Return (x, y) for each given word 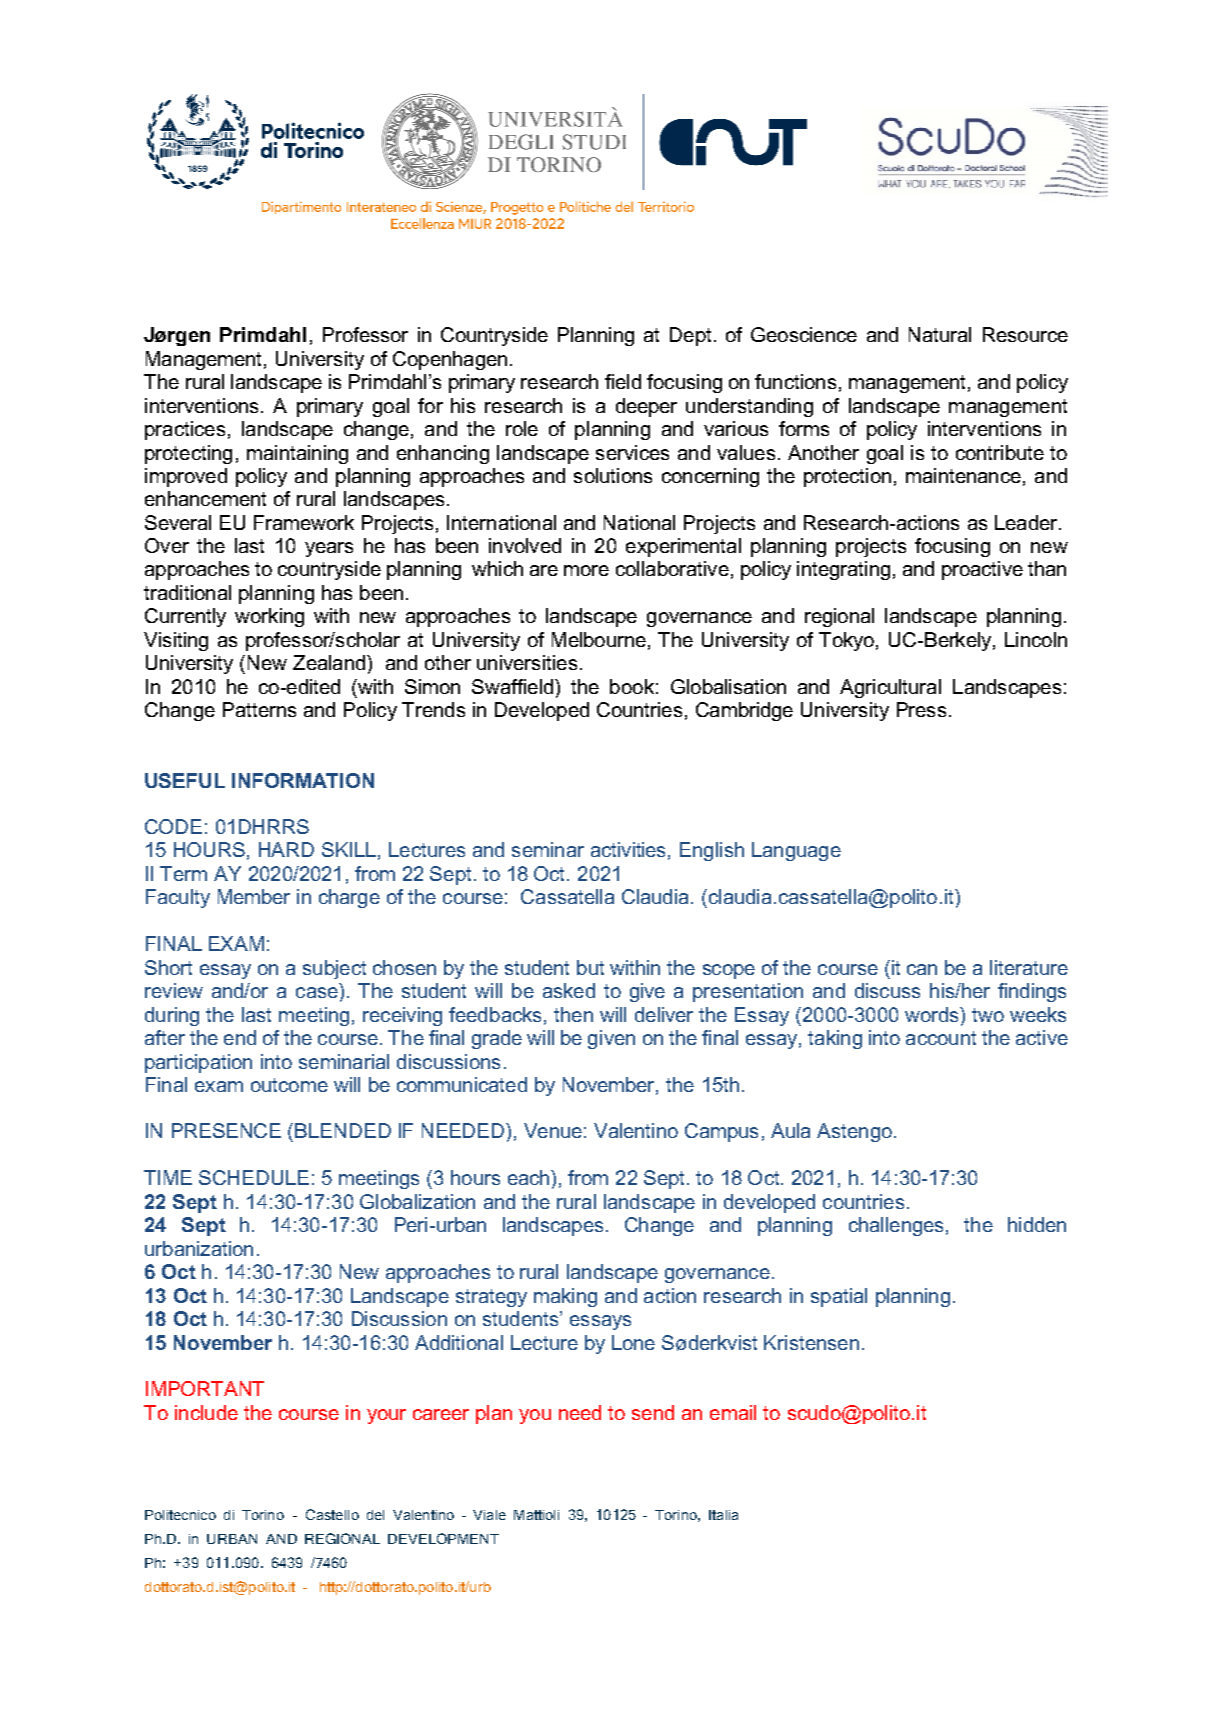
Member (254, 896)
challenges (896, 1226)
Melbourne (599, 639)
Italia (723, 1515)
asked (569, 990)
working (269, 617)
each (530, 1177)
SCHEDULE (254, 1177)
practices (185, 430)
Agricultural (890, 688)
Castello (332, 1514)
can (922, 969)
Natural (940, 334)
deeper (646, 407)
